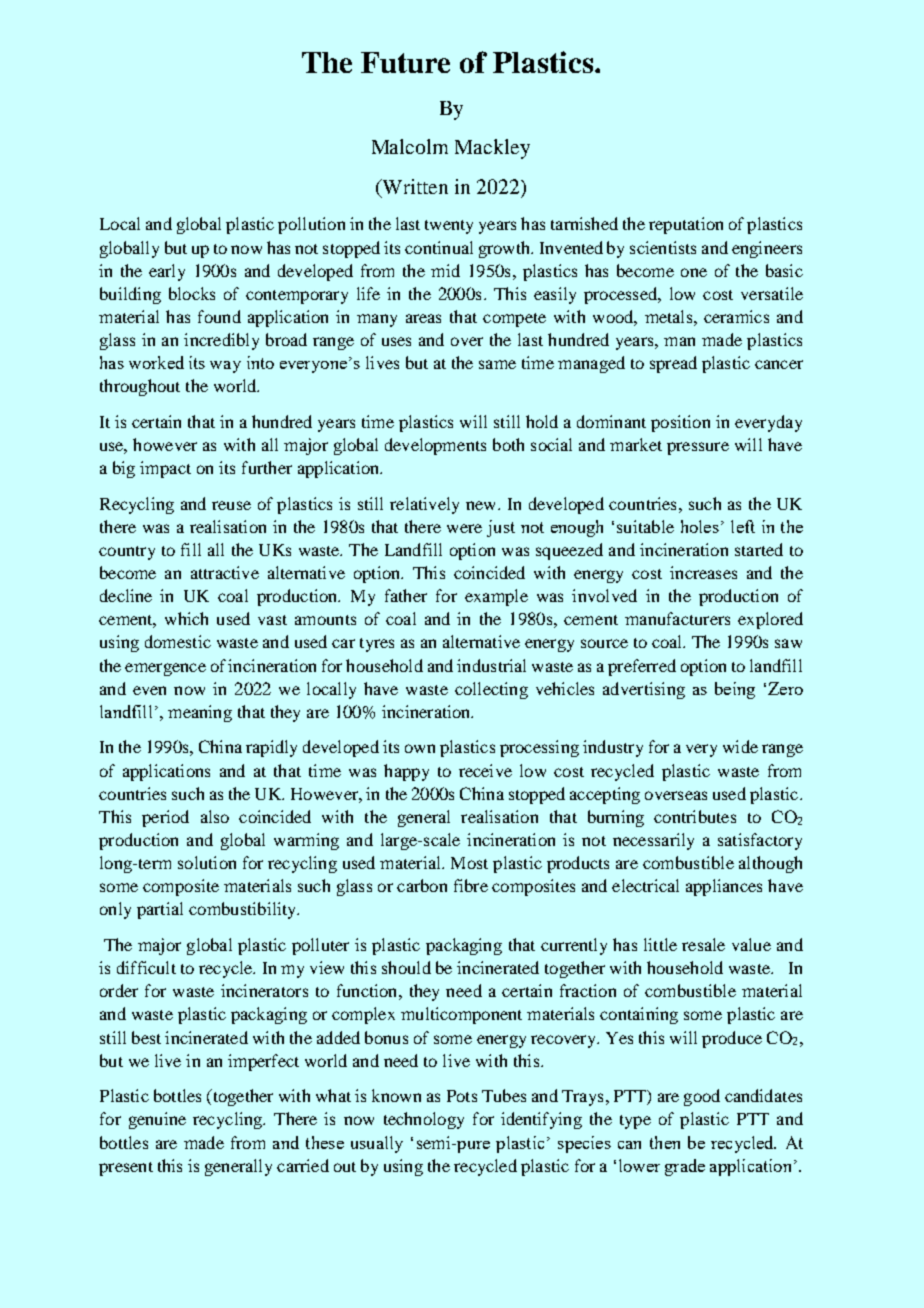  Describe the element at coordinates (424, 1120) in the page. I see `technology` at that location.
